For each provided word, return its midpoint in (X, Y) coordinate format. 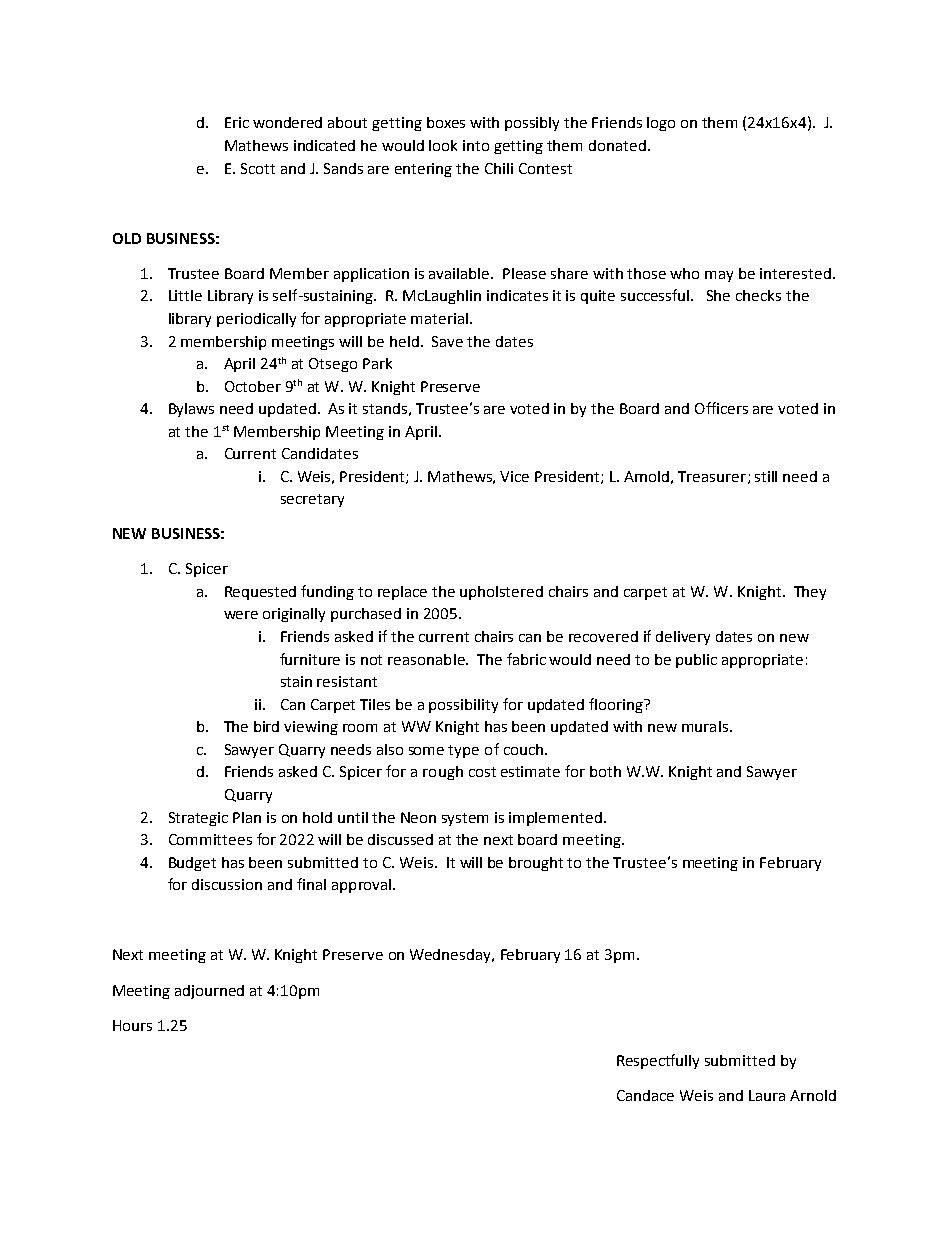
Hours (132, 1025)
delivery (683, 638)
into (476, 145)
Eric (237, 122)
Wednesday (451, 956)
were (241, 615)
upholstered (501, 593)
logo (661, 124)
